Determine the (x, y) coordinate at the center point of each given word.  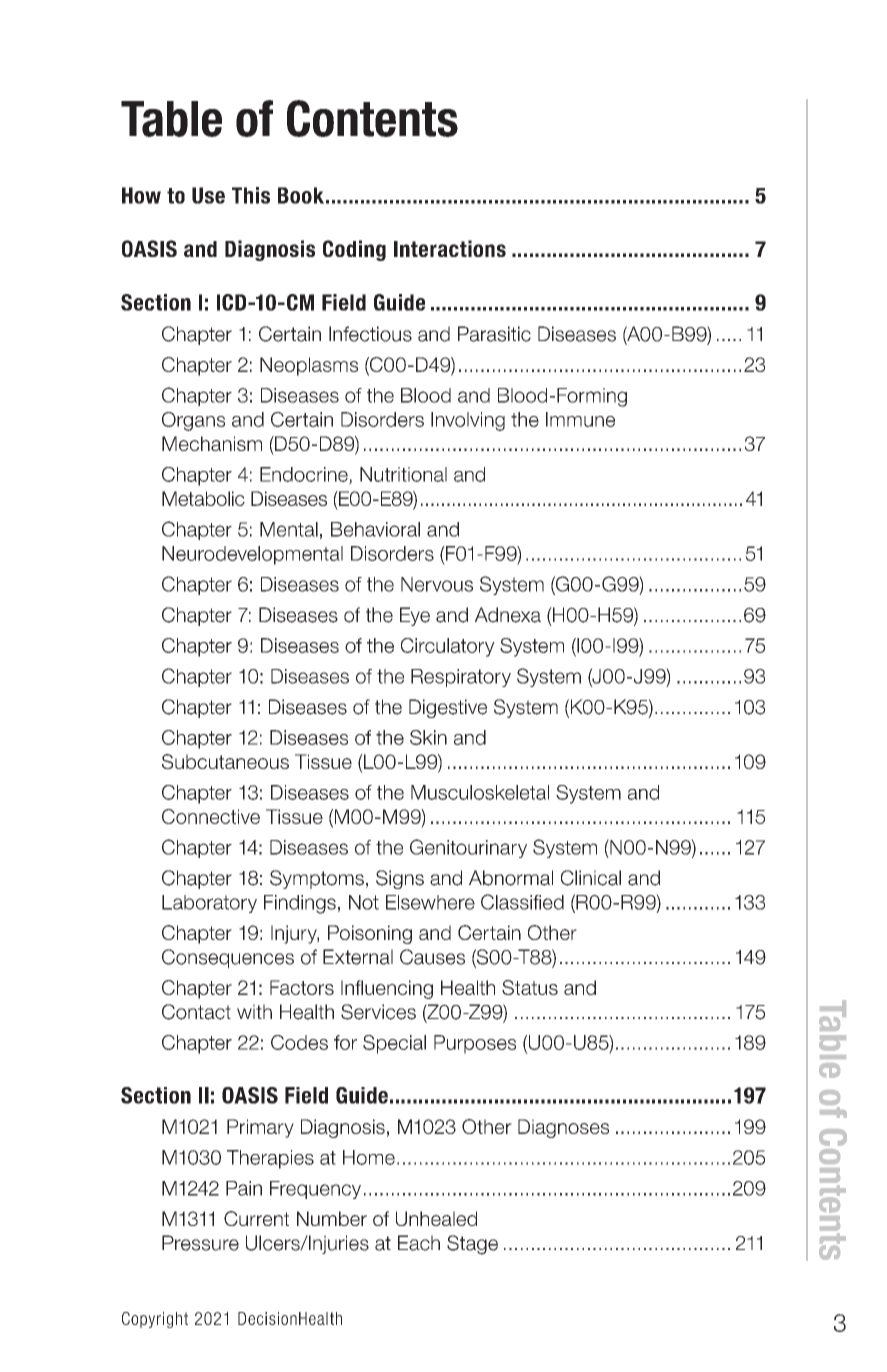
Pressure (200, 1243)
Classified (522, 902)
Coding (354, 250)
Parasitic (494, 334)
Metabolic (203, 498)
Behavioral (375, 529)
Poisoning (370, 934)
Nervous (437, 584)
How (141, 195)
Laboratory (209, 904)
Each (419, 1243)
